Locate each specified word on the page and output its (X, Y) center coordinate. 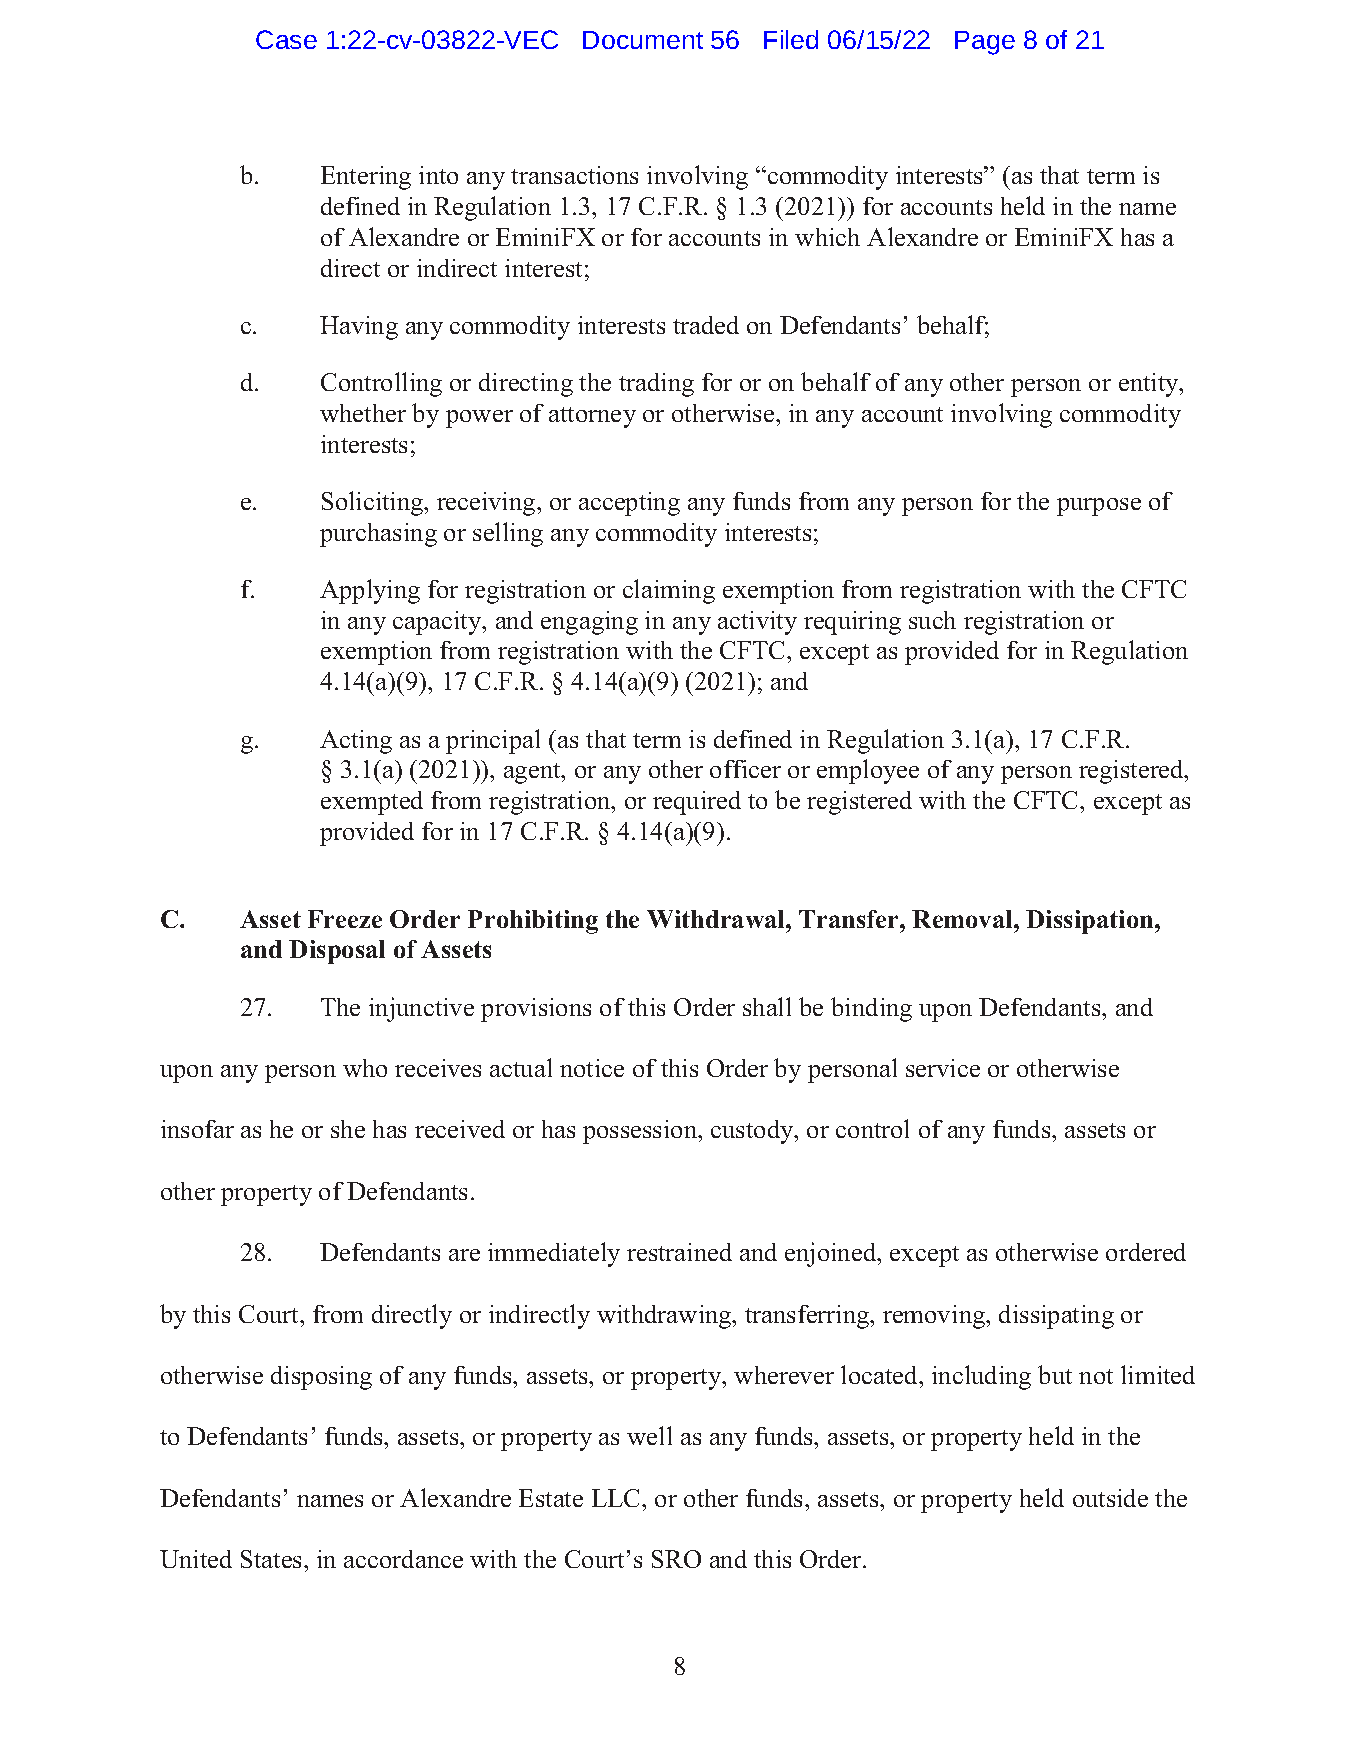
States (273, 1559)
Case (286, 39)
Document (643, 40)
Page (985, 43)
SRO (676, 1559)
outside (1110, 1498)
